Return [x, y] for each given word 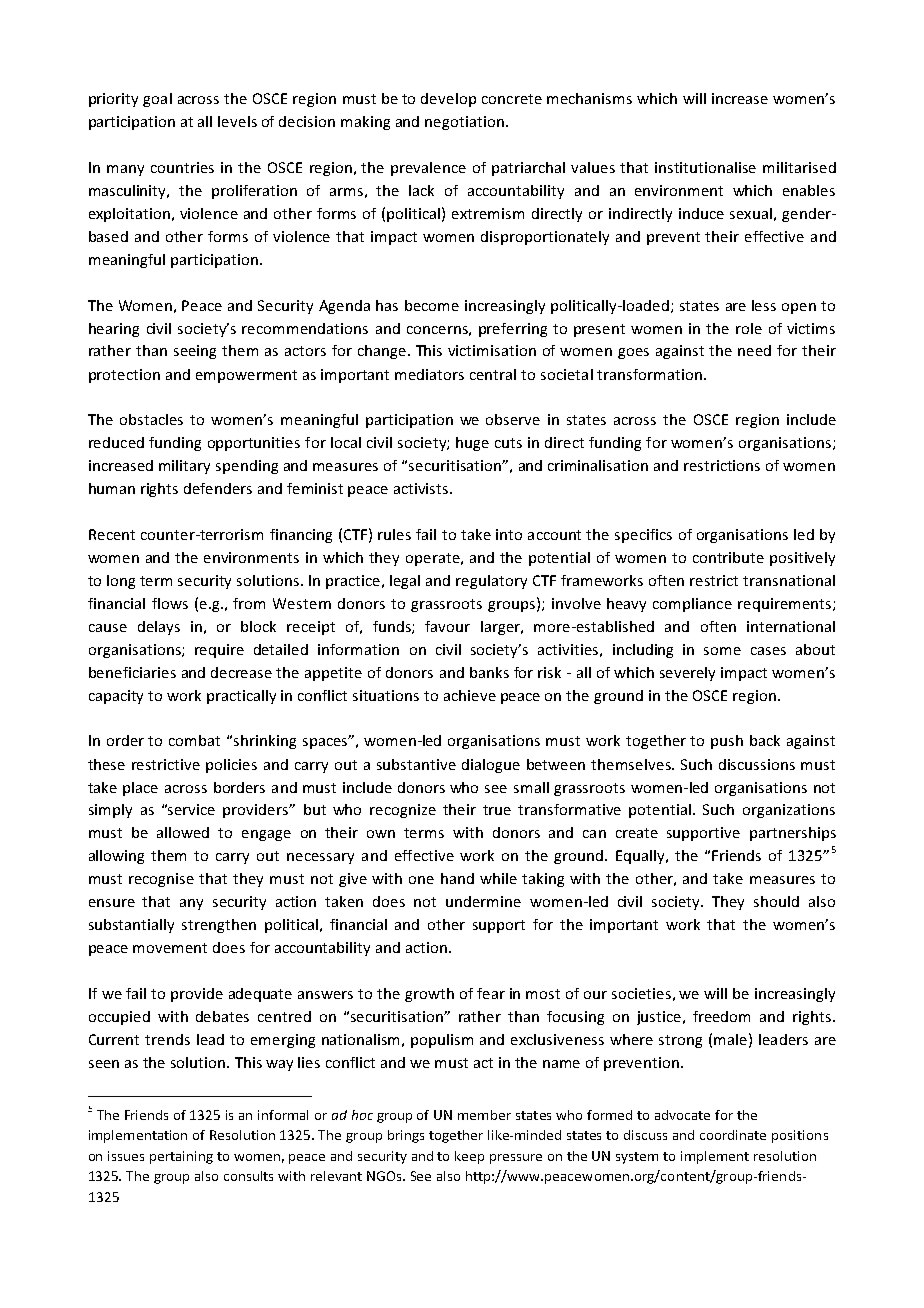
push [727, 742]
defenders [218, 488]
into [509, 534]
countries [182, 167]
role [749, 328]
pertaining [181, 1157]
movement [170, 948]
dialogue [491, 766]
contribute [728, 557]
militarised [799, 167]
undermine [483, 901]
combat [194, 740]
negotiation [464, 123]
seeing [195, 352]
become [432, 305]
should [776, 901]
